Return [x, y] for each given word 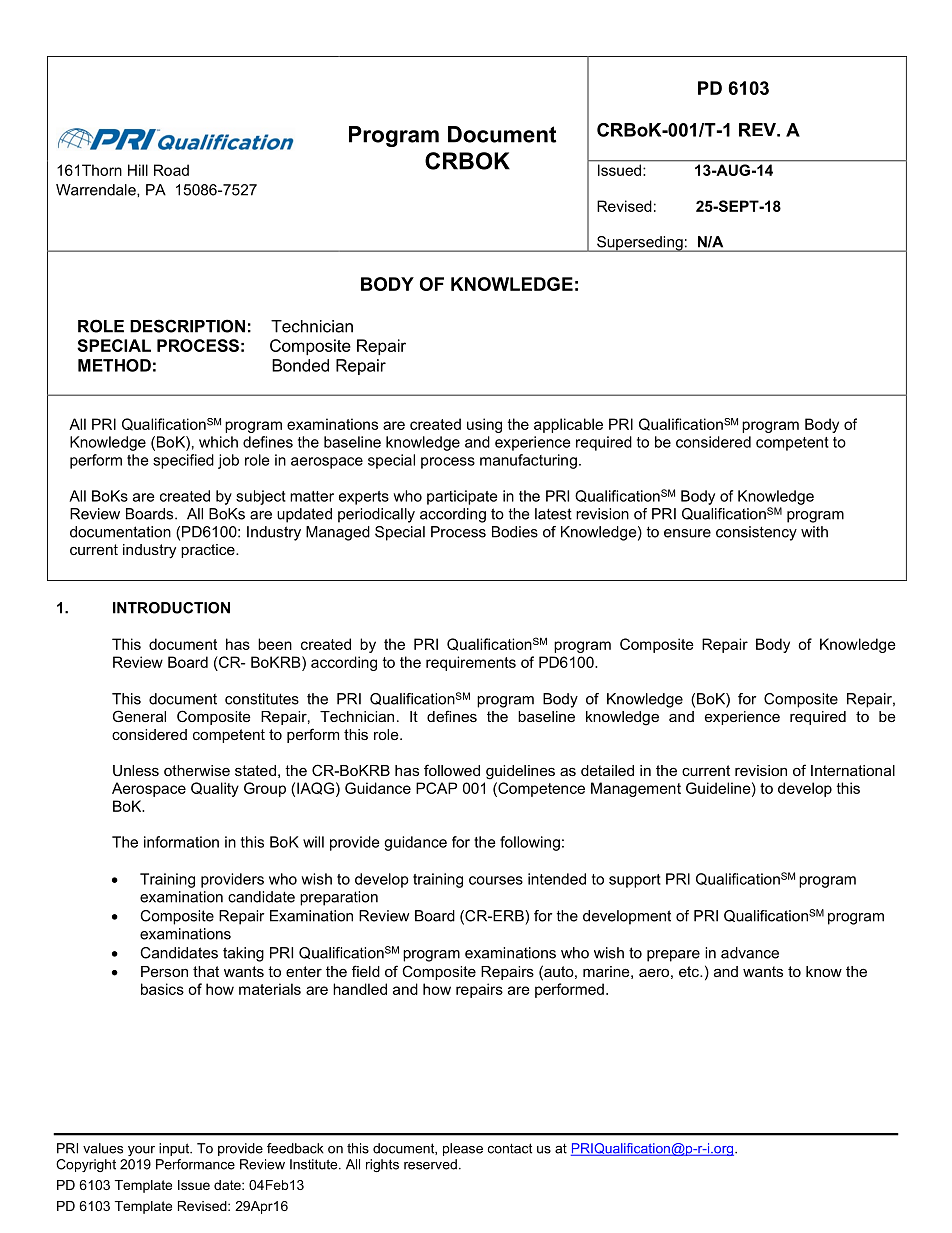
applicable [568, 425]
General [139, 716]
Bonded [300, 365]
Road [171, 170]
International [853, 770]
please [463, 1149]
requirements [471, 663]
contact [510, 1148]
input [175, 1149]
